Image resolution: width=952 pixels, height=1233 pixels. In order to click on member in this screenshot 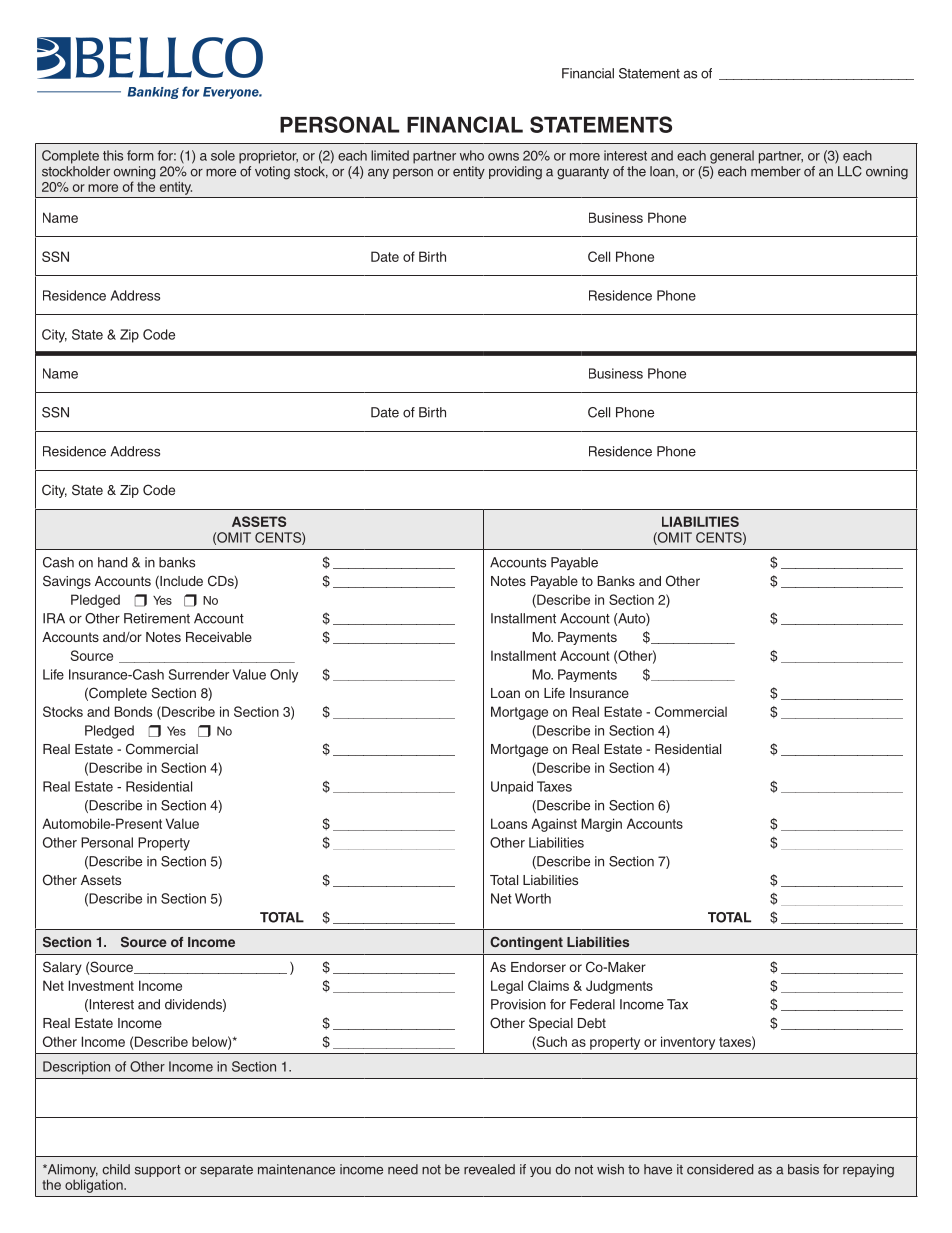, I will do `click(776, 171)`.
